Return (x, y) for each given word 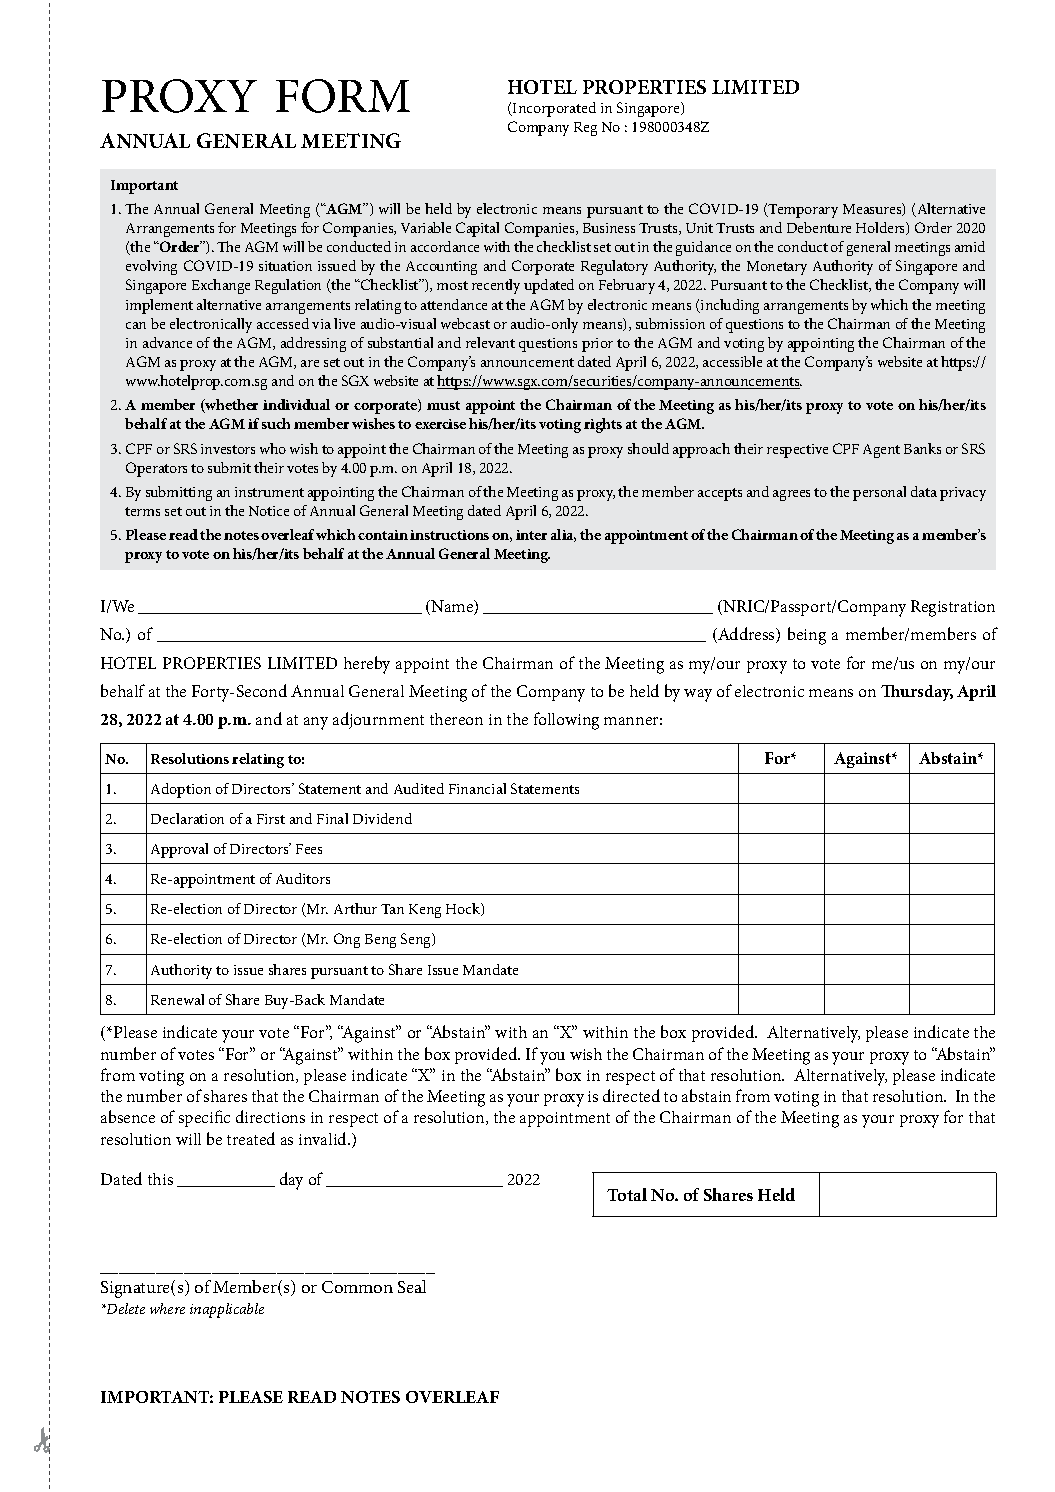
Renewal (177, 999)
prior (597, 345)
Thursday (917, 693)
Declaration (187, 818)
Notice (269, 511)
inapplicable (227, 1310)
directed (631, 1095)
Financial (477, 788)
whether (231, 406)
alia (563, 535)
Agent (881, 451)
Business (609, 228)
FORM (343, 96)
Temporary (802, 211)
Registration (953, 608)
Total (627, 1194)
